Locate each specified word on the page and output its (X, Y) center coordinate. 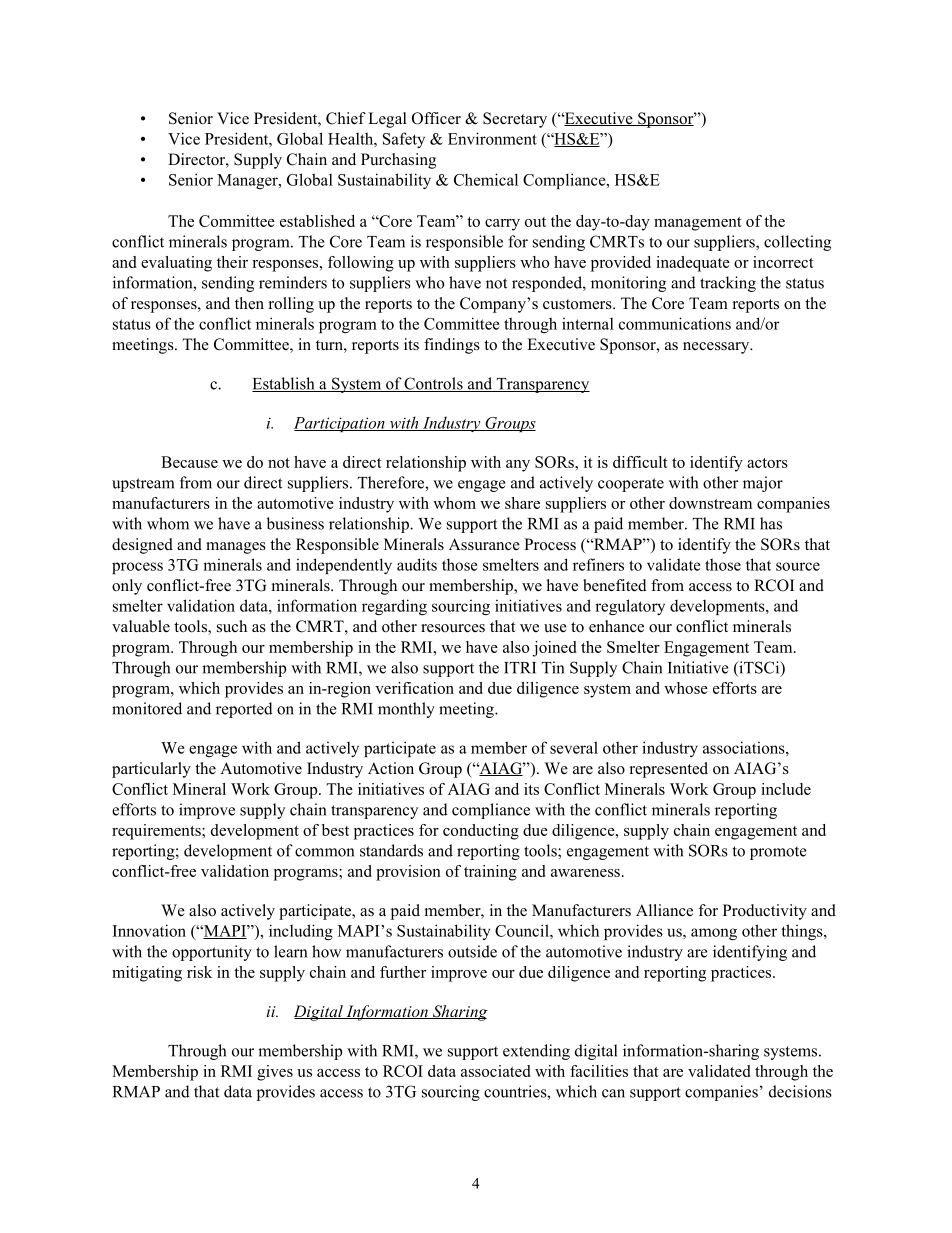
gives (275, 1073)
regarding (394, 607)
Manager (248, 181)
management (698, 224)
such (232, 626)
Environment (492, 138)
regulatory (630, 607)
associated (495, 1071)
